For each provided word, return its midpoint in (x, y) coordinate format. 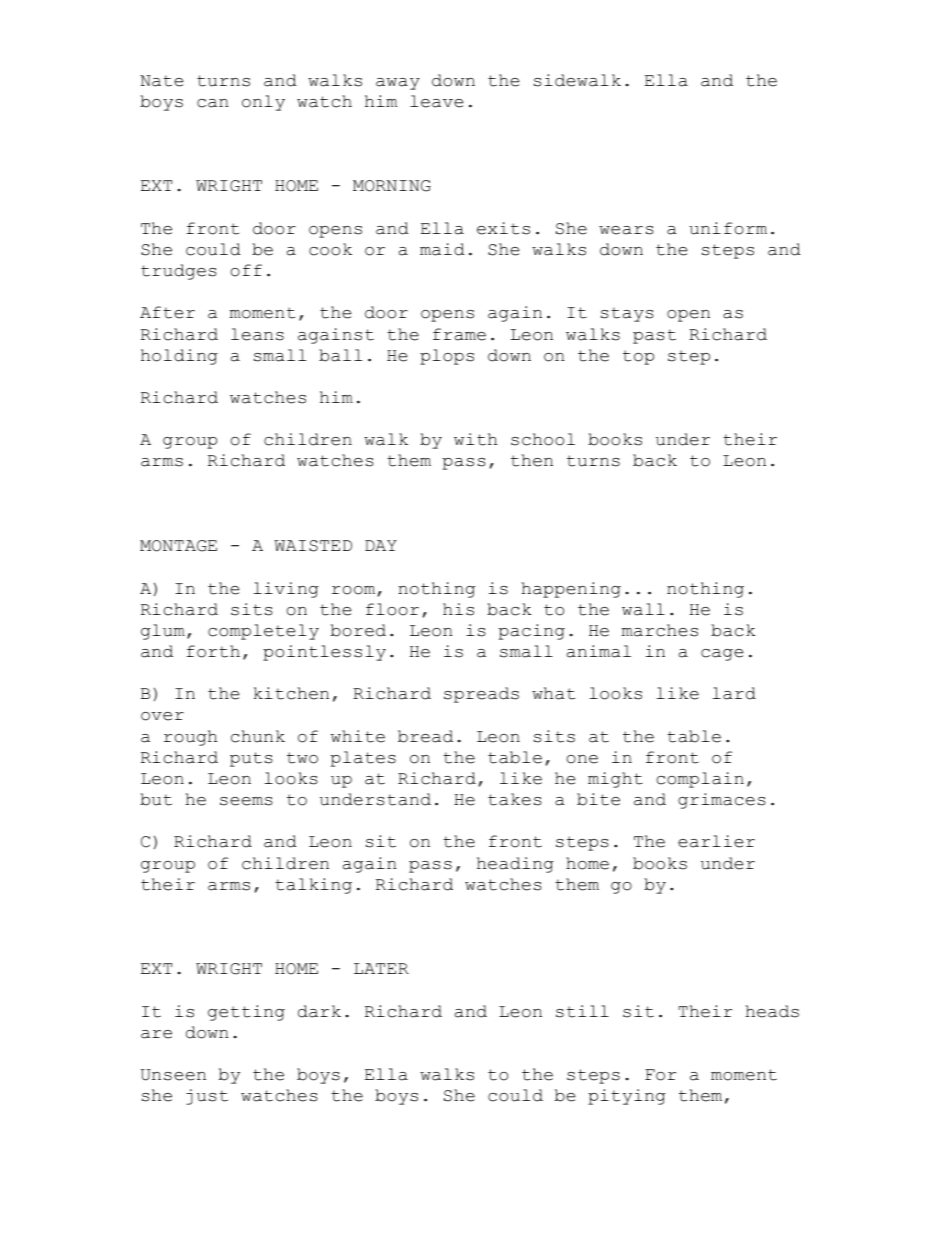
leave (436, 101)
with (475, 439)
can (212, 103)
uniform (728, 228)
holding (179, 357)
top (638, 357)
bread (425, 736)
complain (700, 780)
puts (251, 759)
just (207, 1097)
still (582, 1011)
